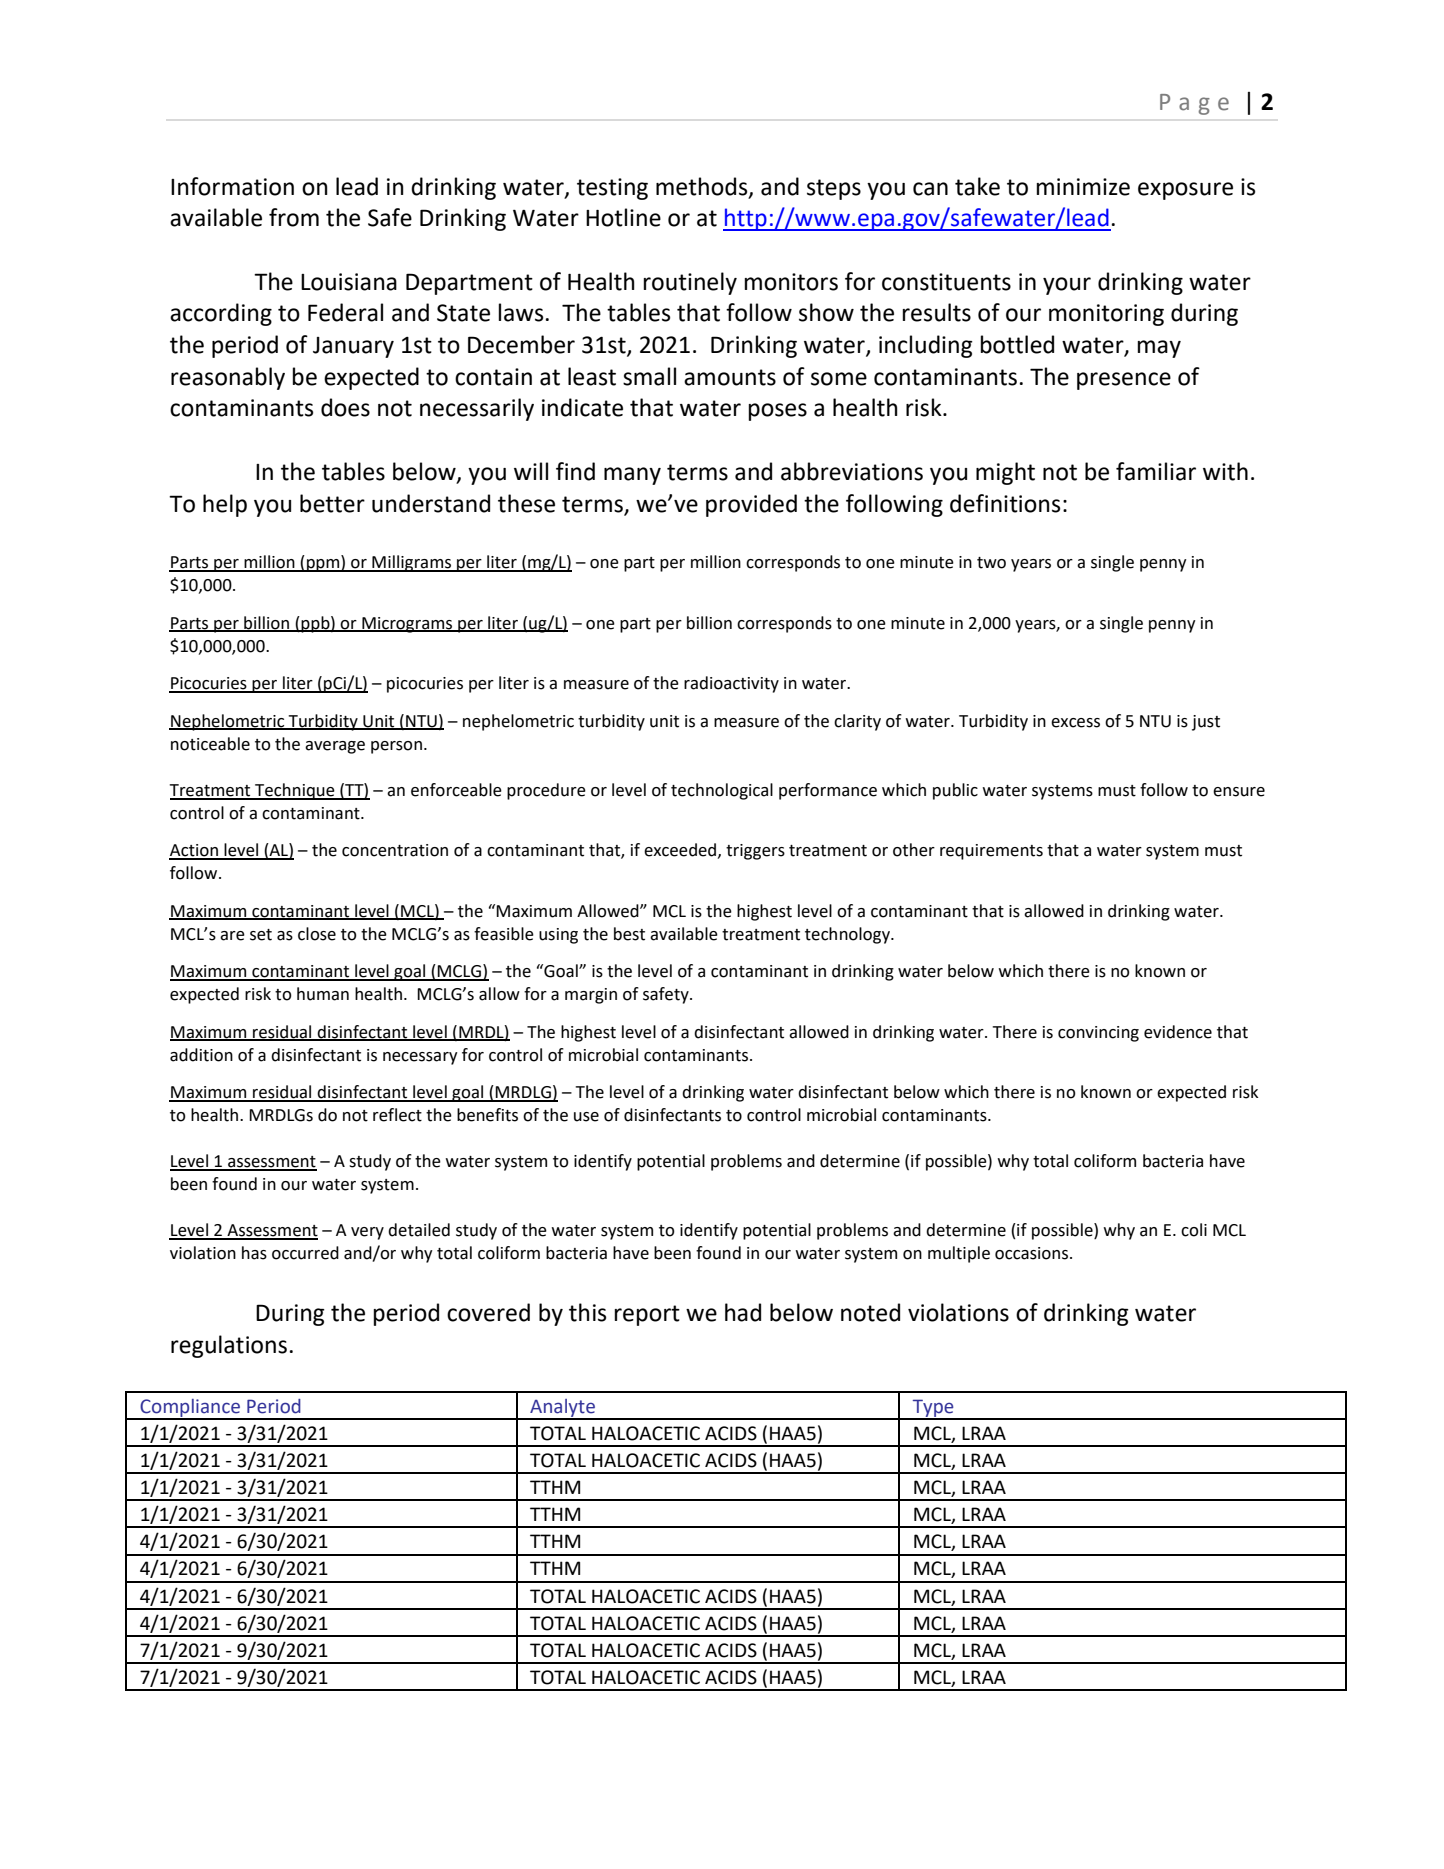 The image size is (1444, 1869). Describe the element at coordinates (991, 852) in the screenshot. I see `requirements` at that location.
